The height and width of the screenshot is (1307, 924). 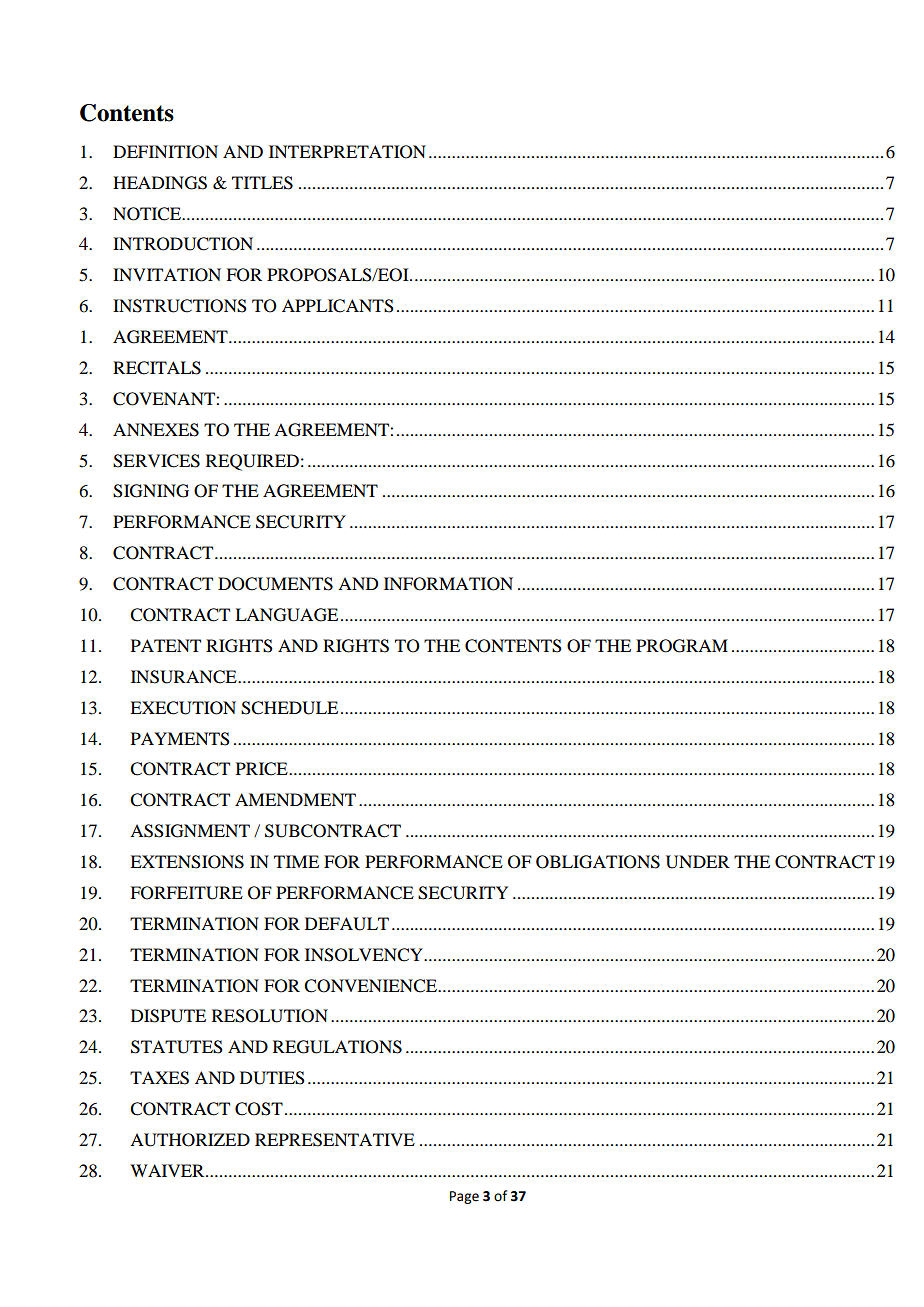 I want to click on EXECUTION, so click(x=183, y=708).
